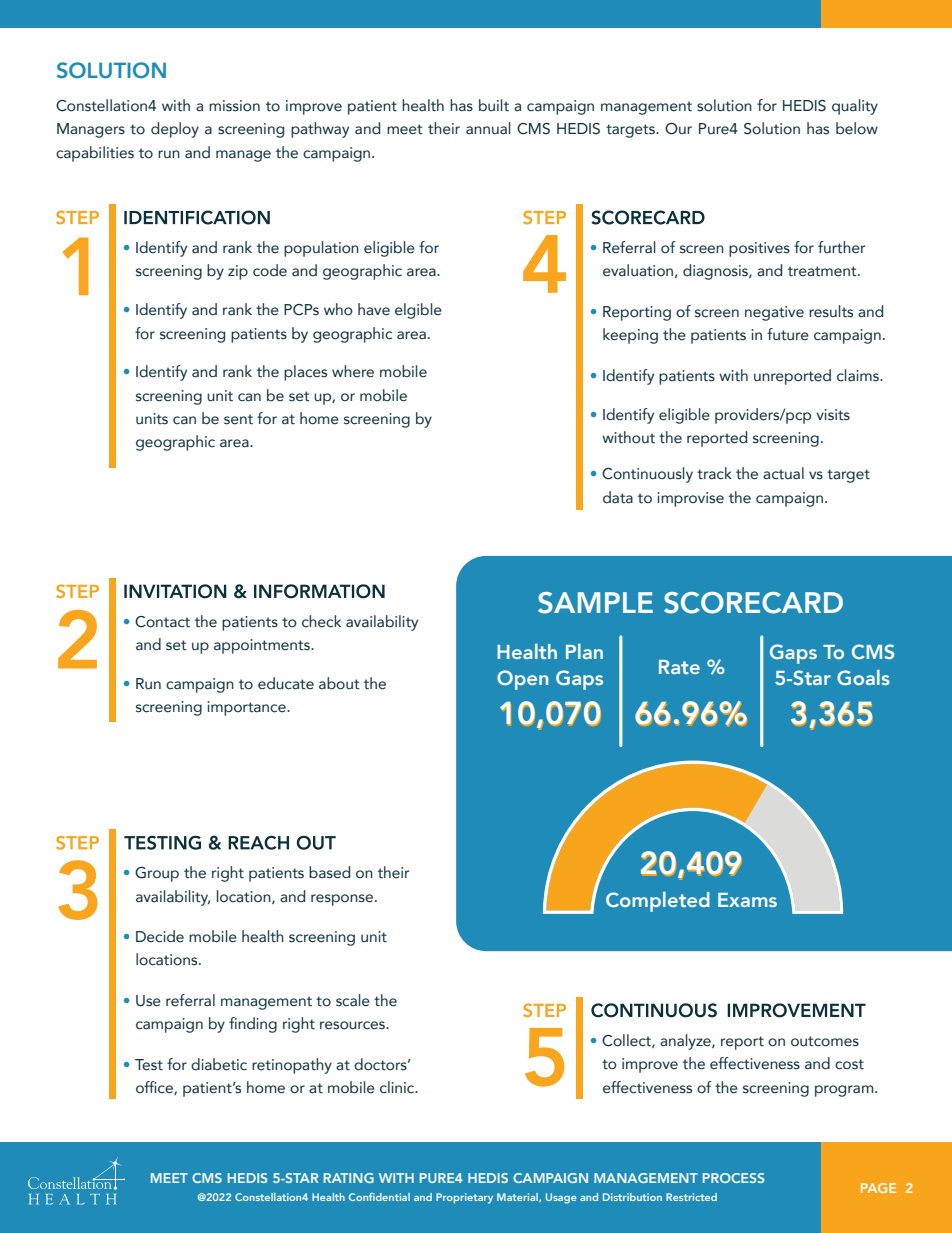 Image resolution: width=952 pixels, height=1233 pixels. What do you see at coordinates (857, 128) in the screenshot?
I see `below` at bounding box center [857, 128].
